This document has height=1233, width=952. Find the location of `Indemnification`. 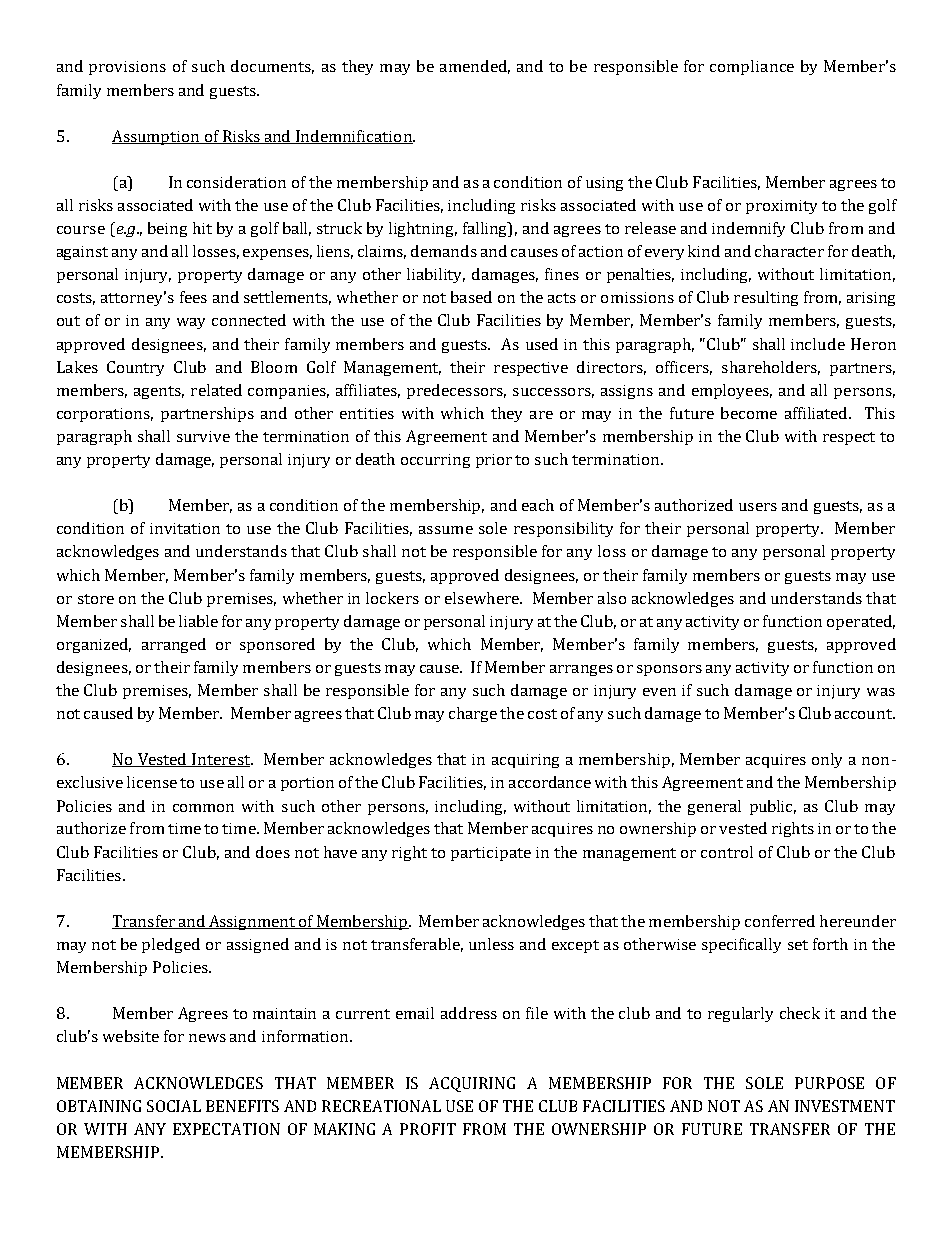

Indemnification is located at coordinates (354, 137).
